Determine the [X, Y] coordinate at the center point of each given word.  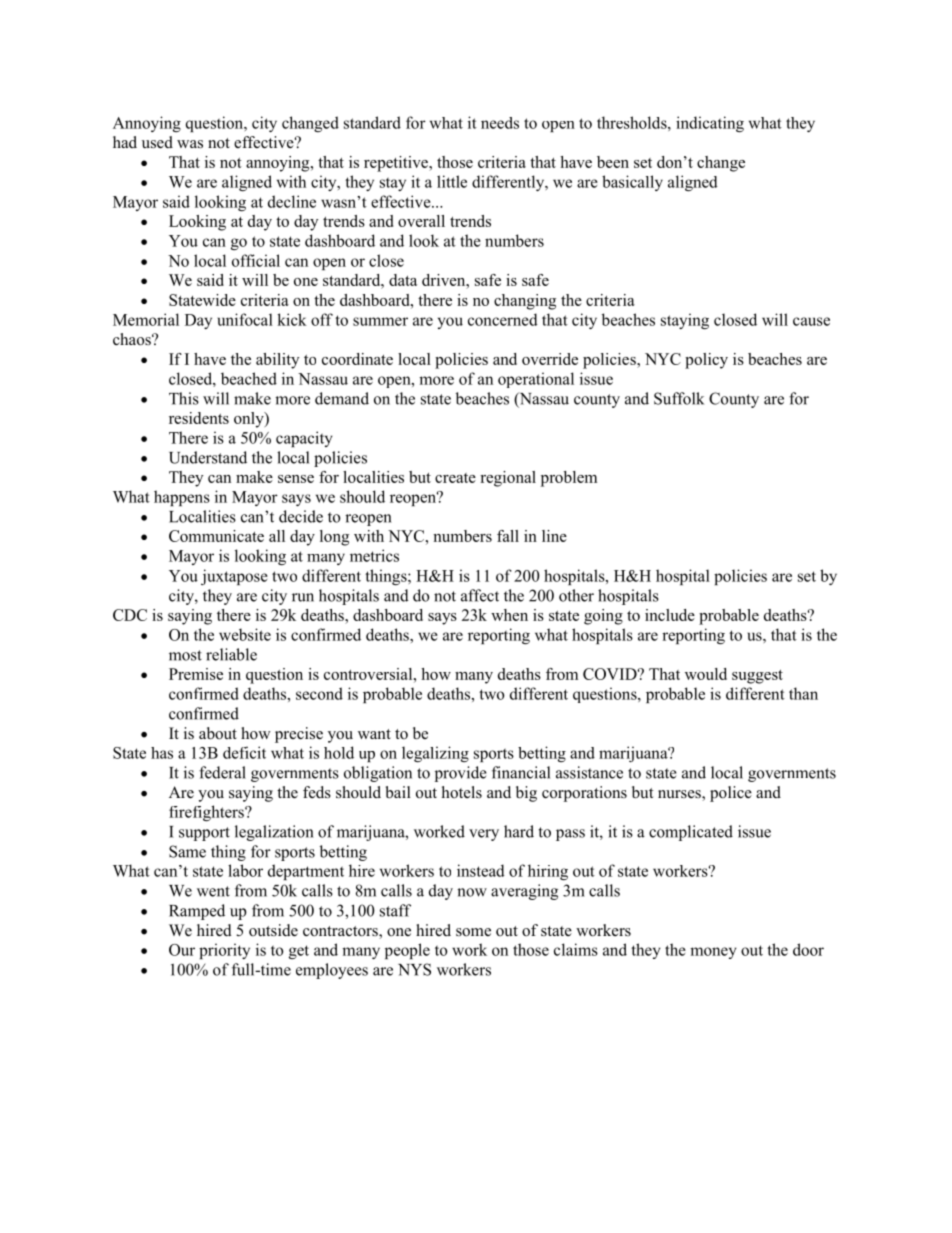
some [473, 932]
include [670, 615]
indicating [710, 124]
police [731, 794]
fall [508, 536]
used [157, 142]
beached [249, 378]
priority [224, 951]
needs [500, 123]
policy [706, 361]
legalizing [435, 754]
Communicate [216, 536]
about [218, 733]
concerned [503, 319]
